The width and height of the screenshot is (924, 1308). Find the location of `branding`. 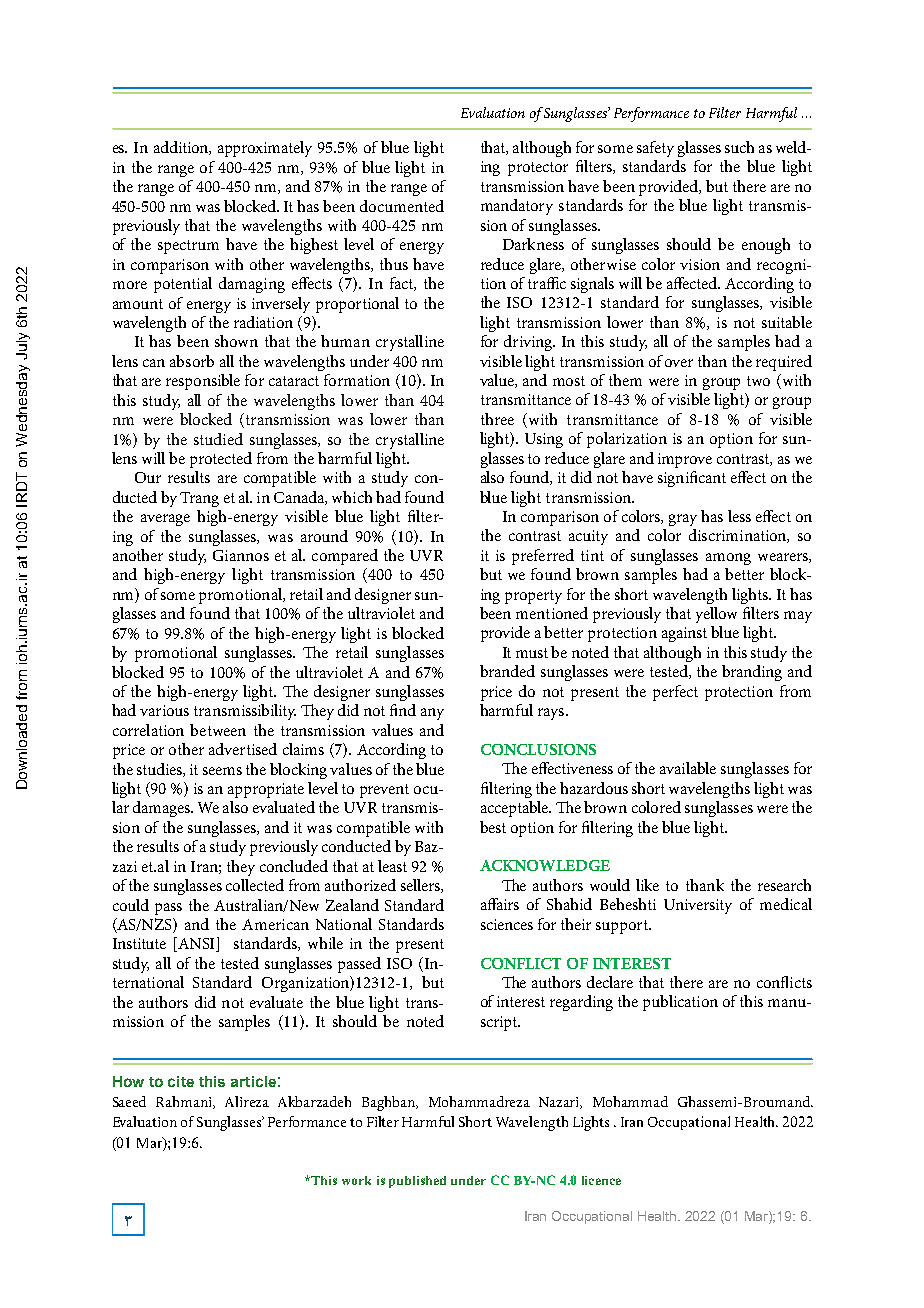

branding is located at coordinates (752, 673).
